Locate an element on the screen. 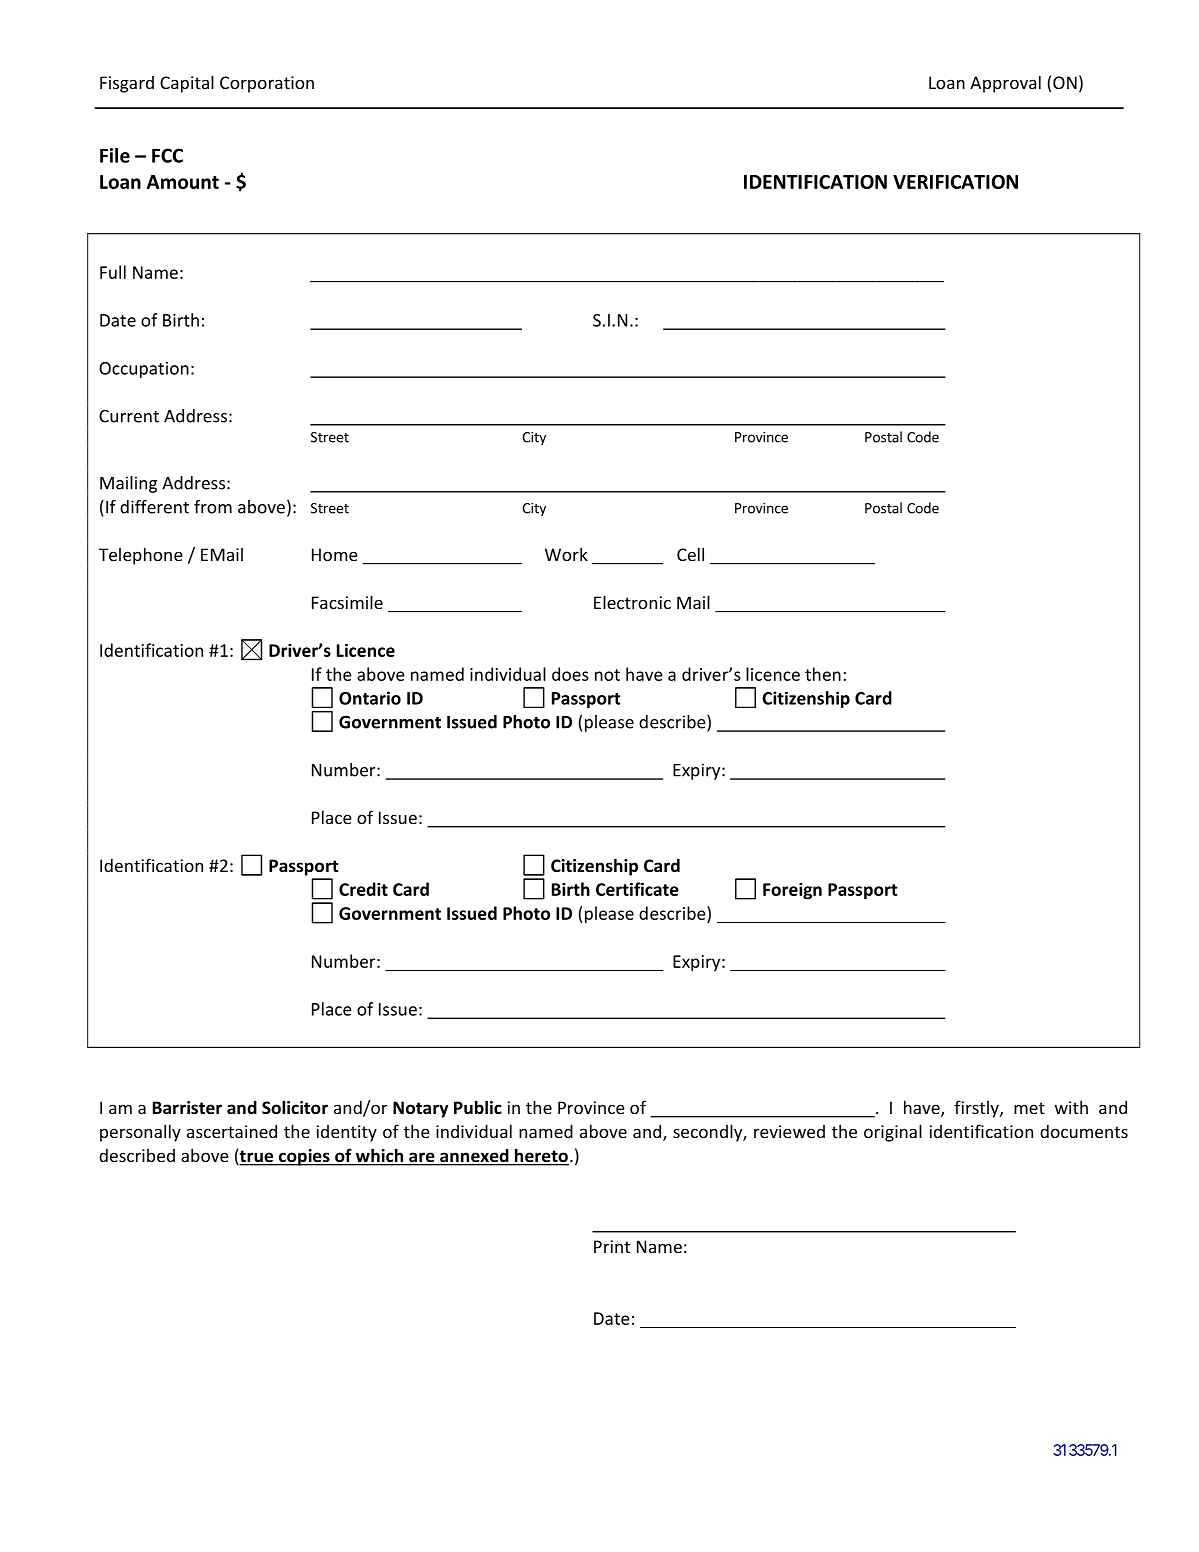 This screenshot has width=1199, height=1552. Corporation is located at coordinates (267, 84).
